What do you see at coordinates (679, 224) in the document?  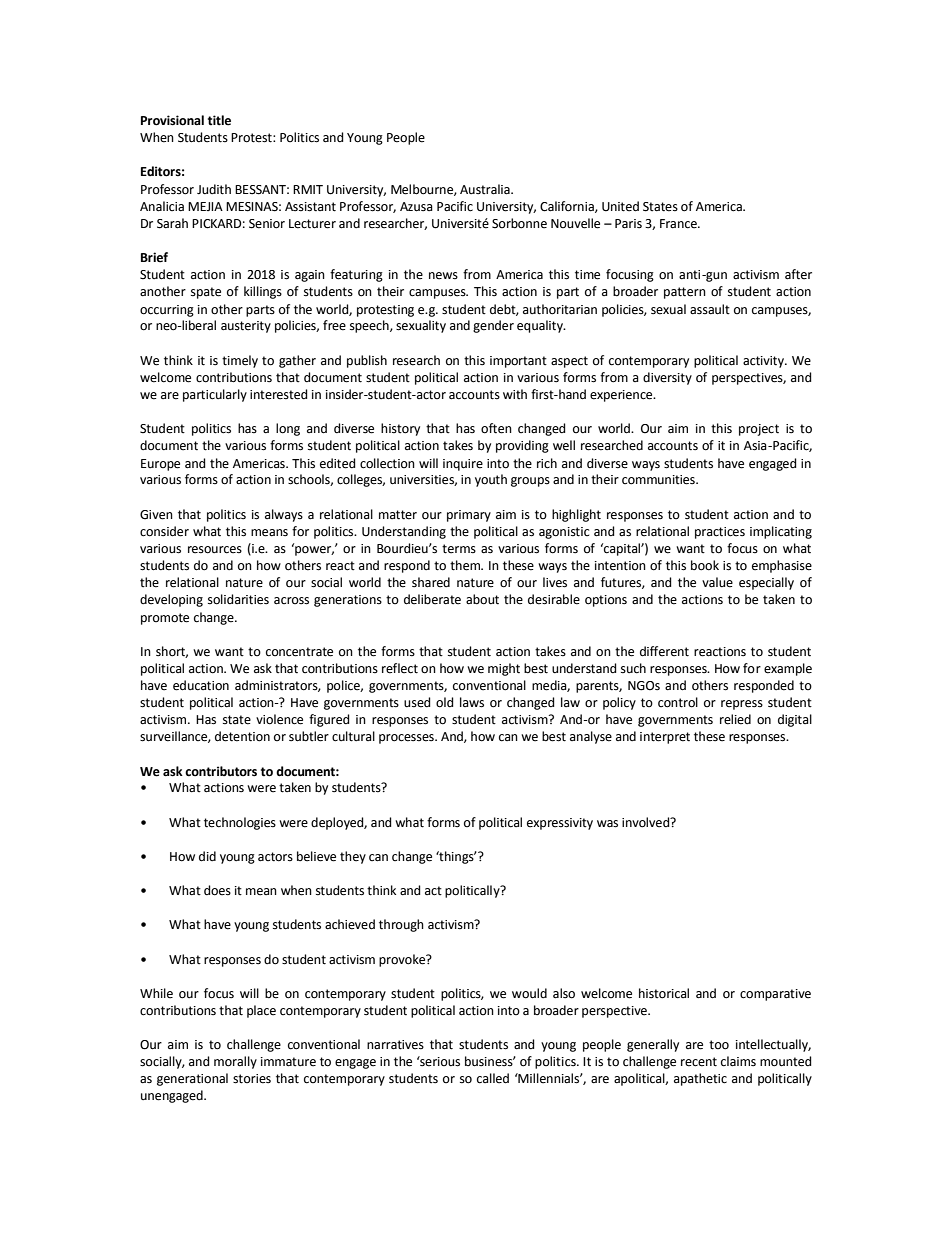 I see `France` at bounding box center [679, 224].
